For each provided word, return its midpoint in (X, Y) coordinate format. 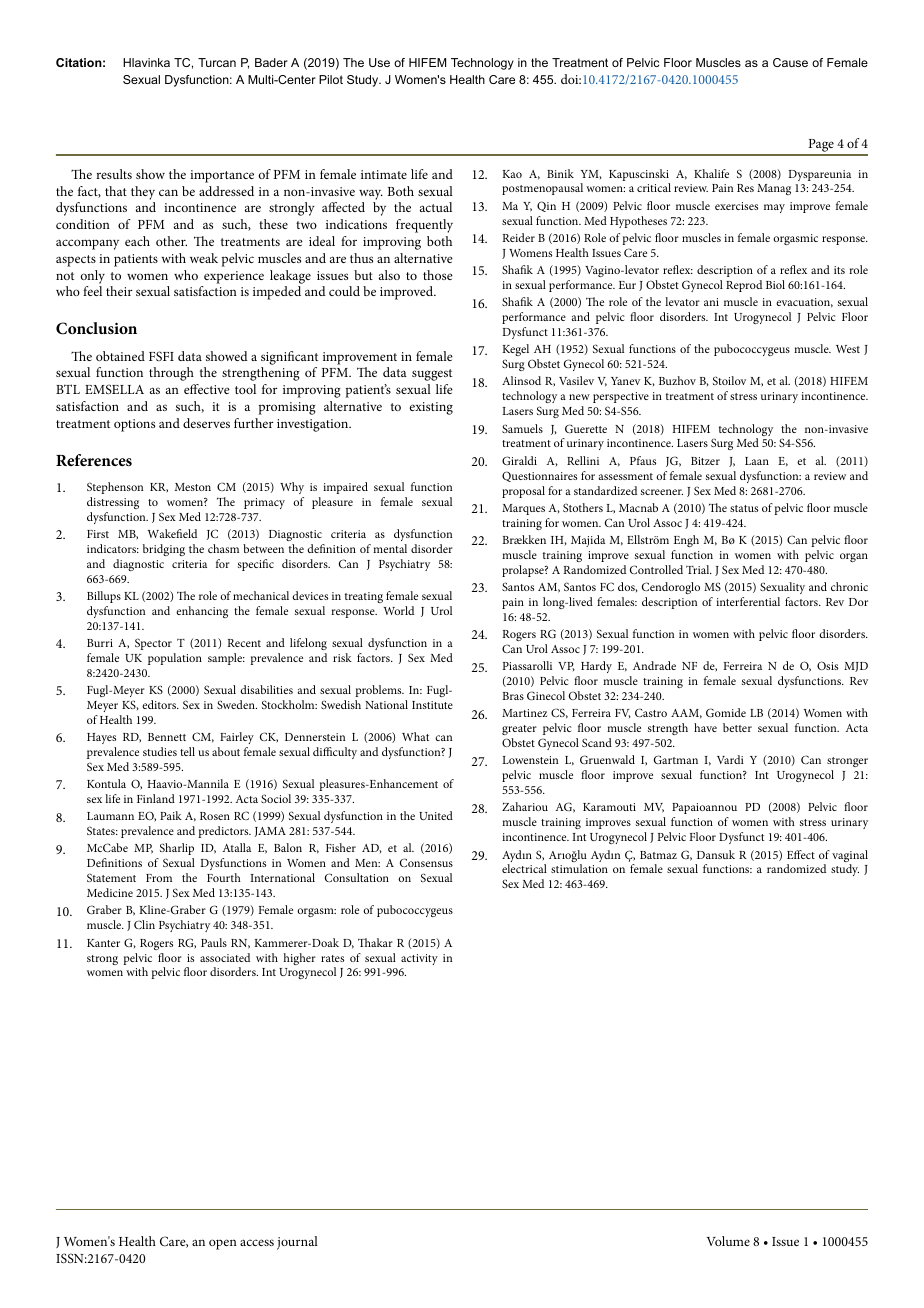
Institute (432, 705)
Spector (153, 644)
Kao (512, 174)
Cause (790, 62)
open (223, 1244)
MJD (856, 667)
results (114, 174)
